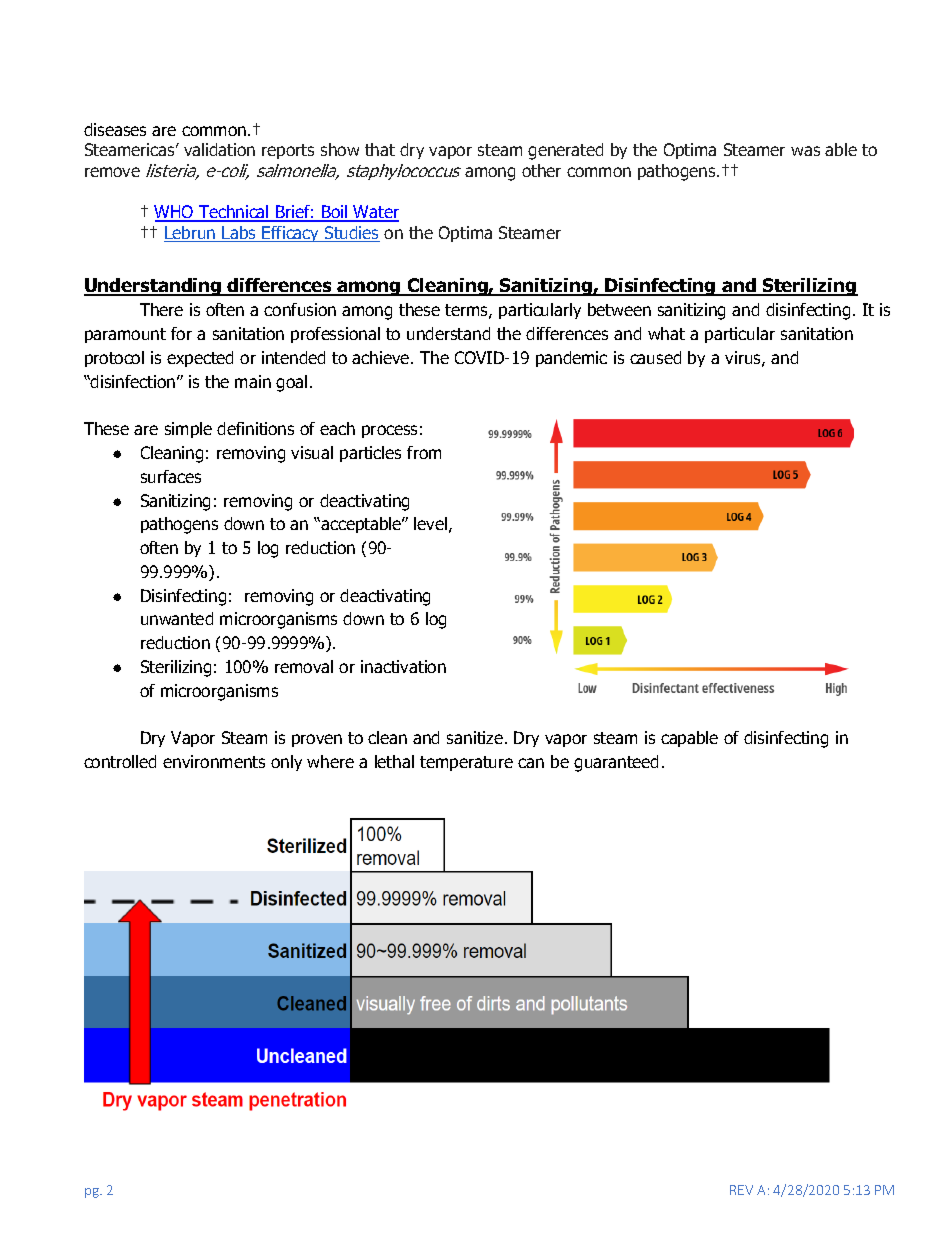  What do you see at coordinates (616, 763) in the screenshot?
I see `guaranteed` at bounding box center [616, 763].
